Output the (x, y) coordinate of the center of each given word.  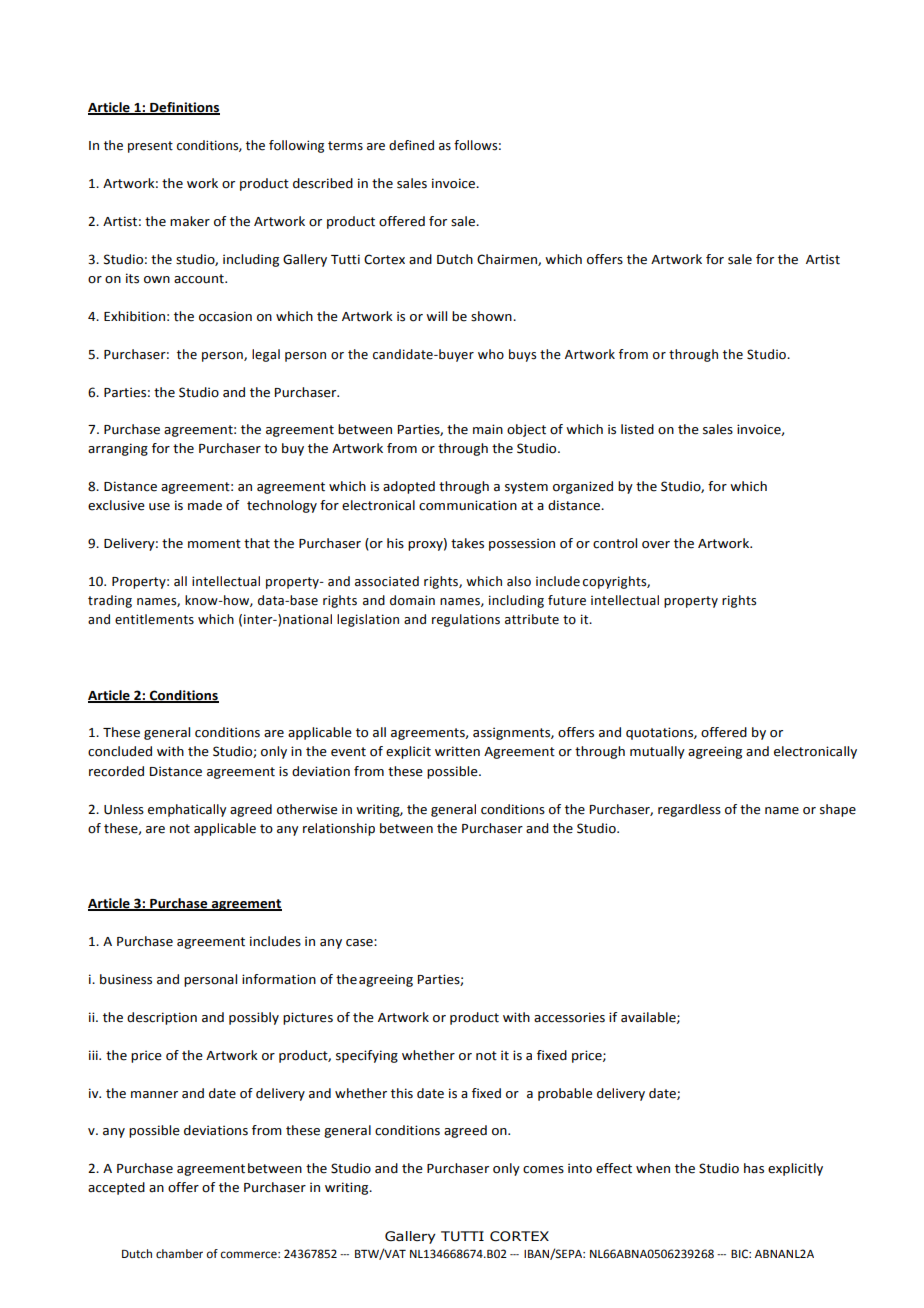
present (150, 147)
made (205, 505)
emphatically (187, 810)
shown (492, 316)
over (656, 545)
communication (468, 505)
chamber (179, 1254)
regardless (689, 810)
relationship (339, 829)
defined (411, 145)
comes (543, 1170)
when (653, 1168)
